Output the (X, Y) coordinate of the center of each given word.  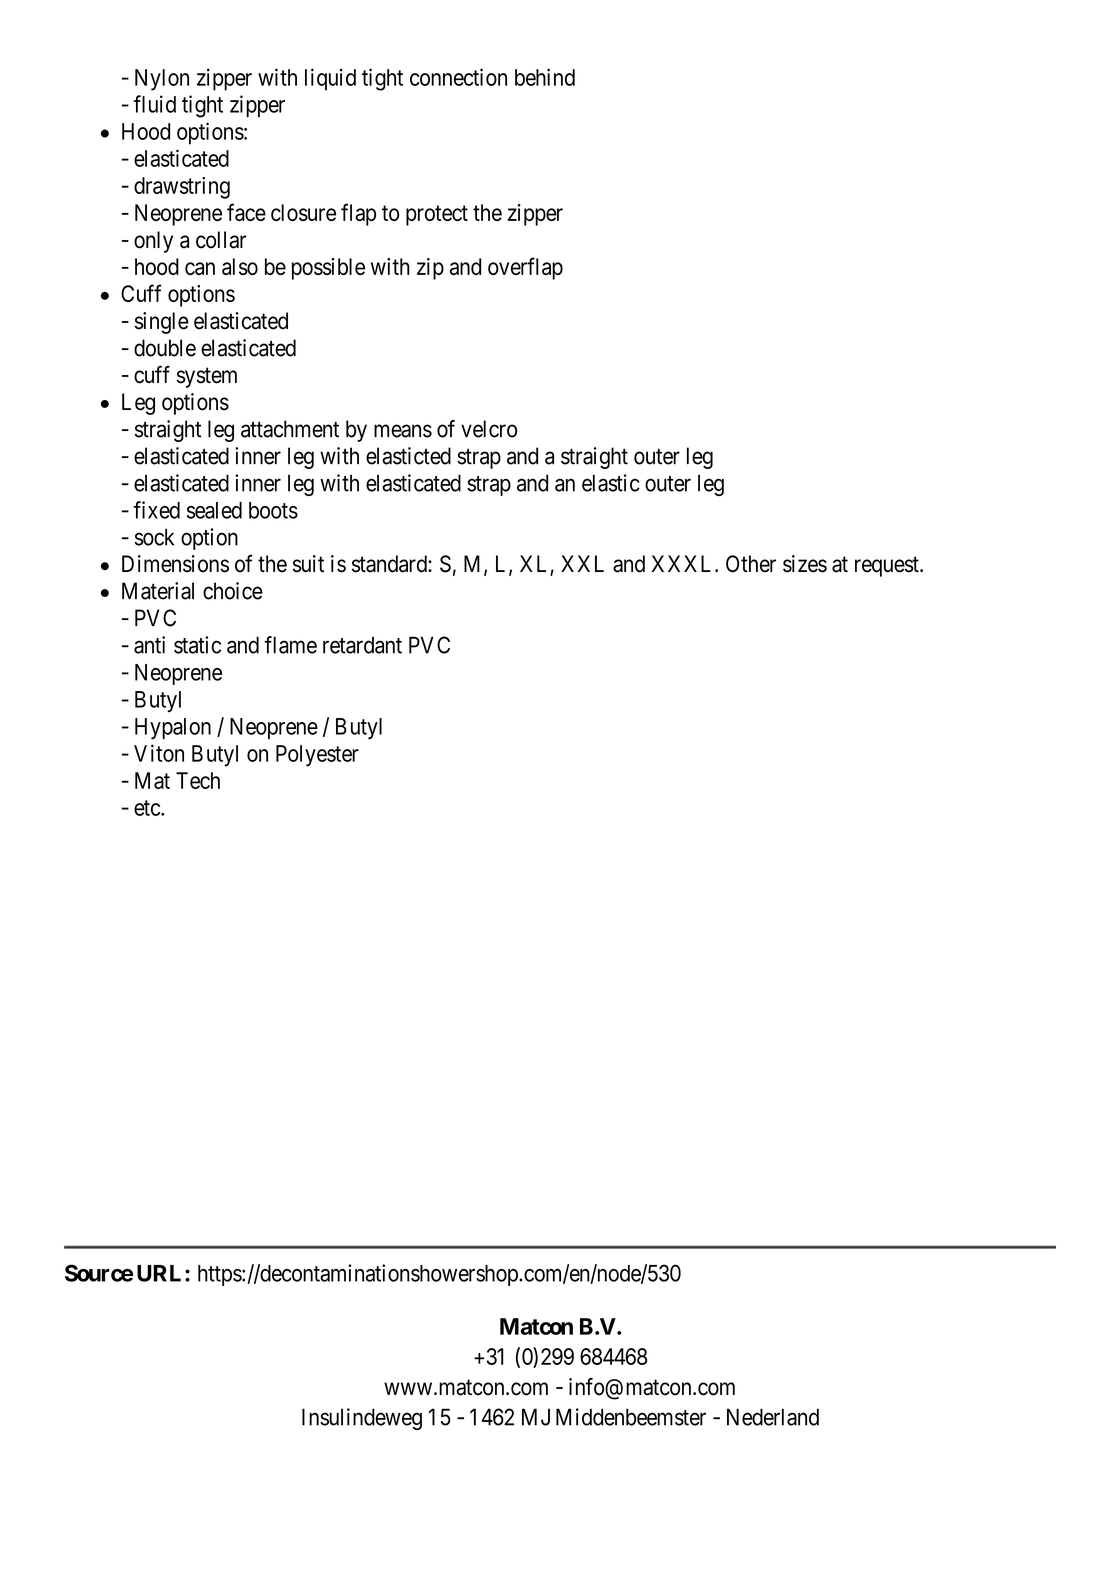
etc (148, 808)
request (888, 567)
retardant (362, 645)
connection (458, 77)
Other (751, 564)
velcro (489, 429)
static (197, 645)
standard (390, 564)
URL (161, 1273)
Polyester (317, 756)
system (207, 377)
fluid (155, 104)
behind (545, 77)
